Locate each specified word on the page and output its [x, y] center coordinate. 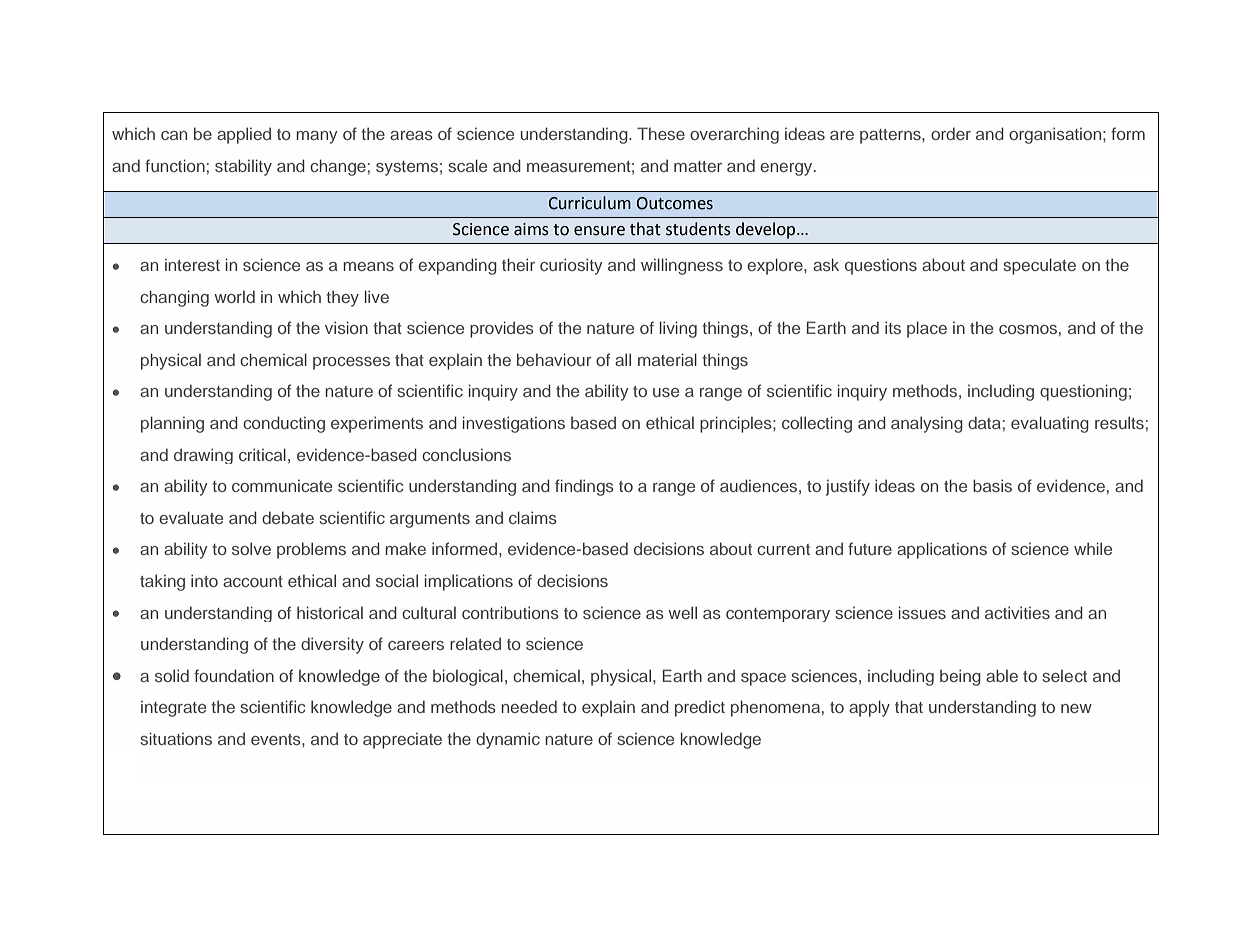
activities [1017, 612]
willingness [682, 266]
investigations [514, 424]
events [277, 739]
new [1076, 708]
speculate [1039, 266]
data [984, 422]
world [234, 296]
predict [700, 708]
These [661, 133]
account [253, 581]
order [951, 133]
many [317, 137]
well [682, 612]
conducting [284, 424]
